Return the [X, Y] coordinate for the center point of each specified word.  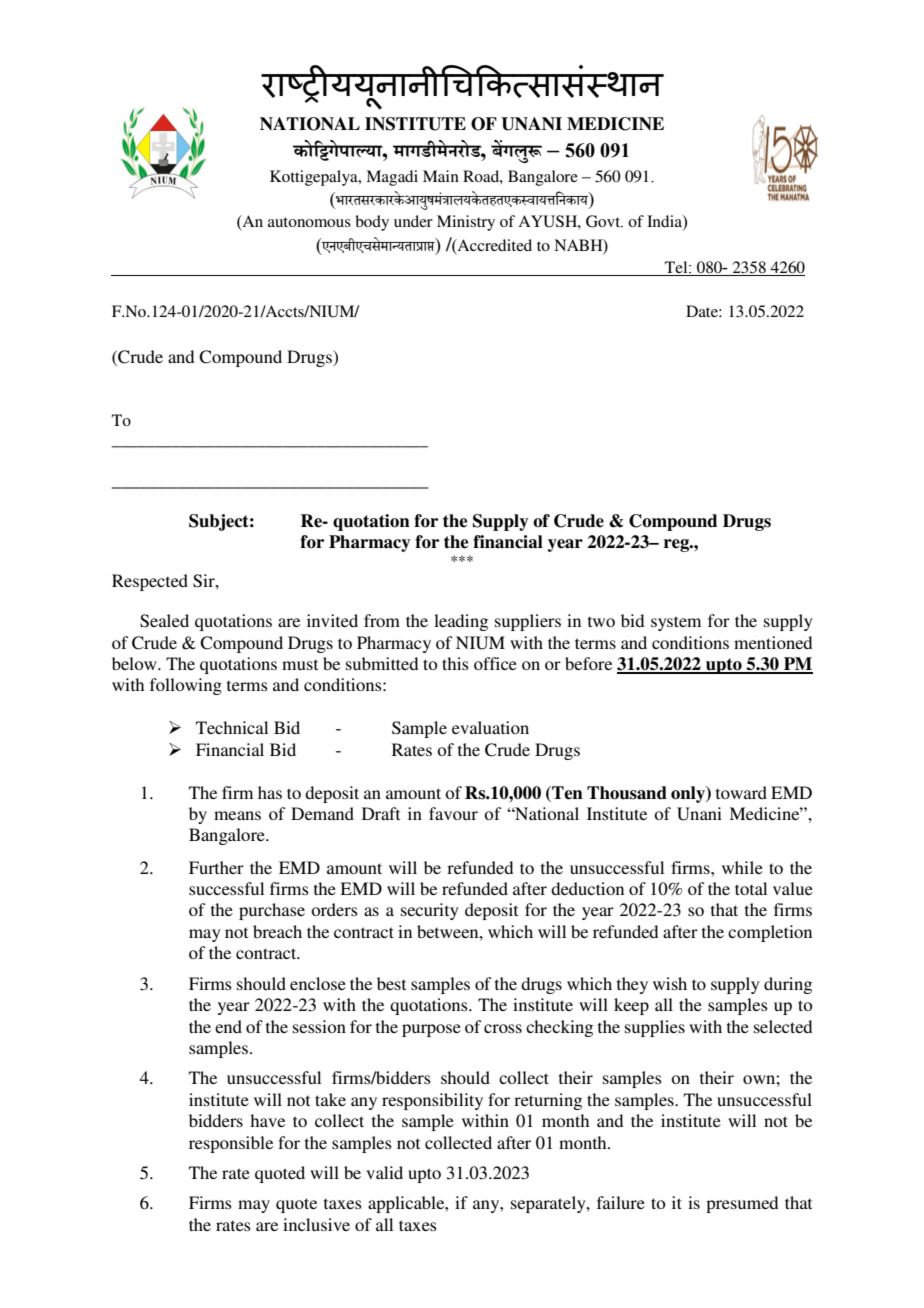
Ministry [466, 223]
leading [461, 622]
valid [384, 1172]
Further [216, 867]
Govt [604, 221]
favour [453, 813]
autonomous [309, 222]
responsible [231, 1144]
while [742, 867]
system [676, 623]
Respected [150, 582]
